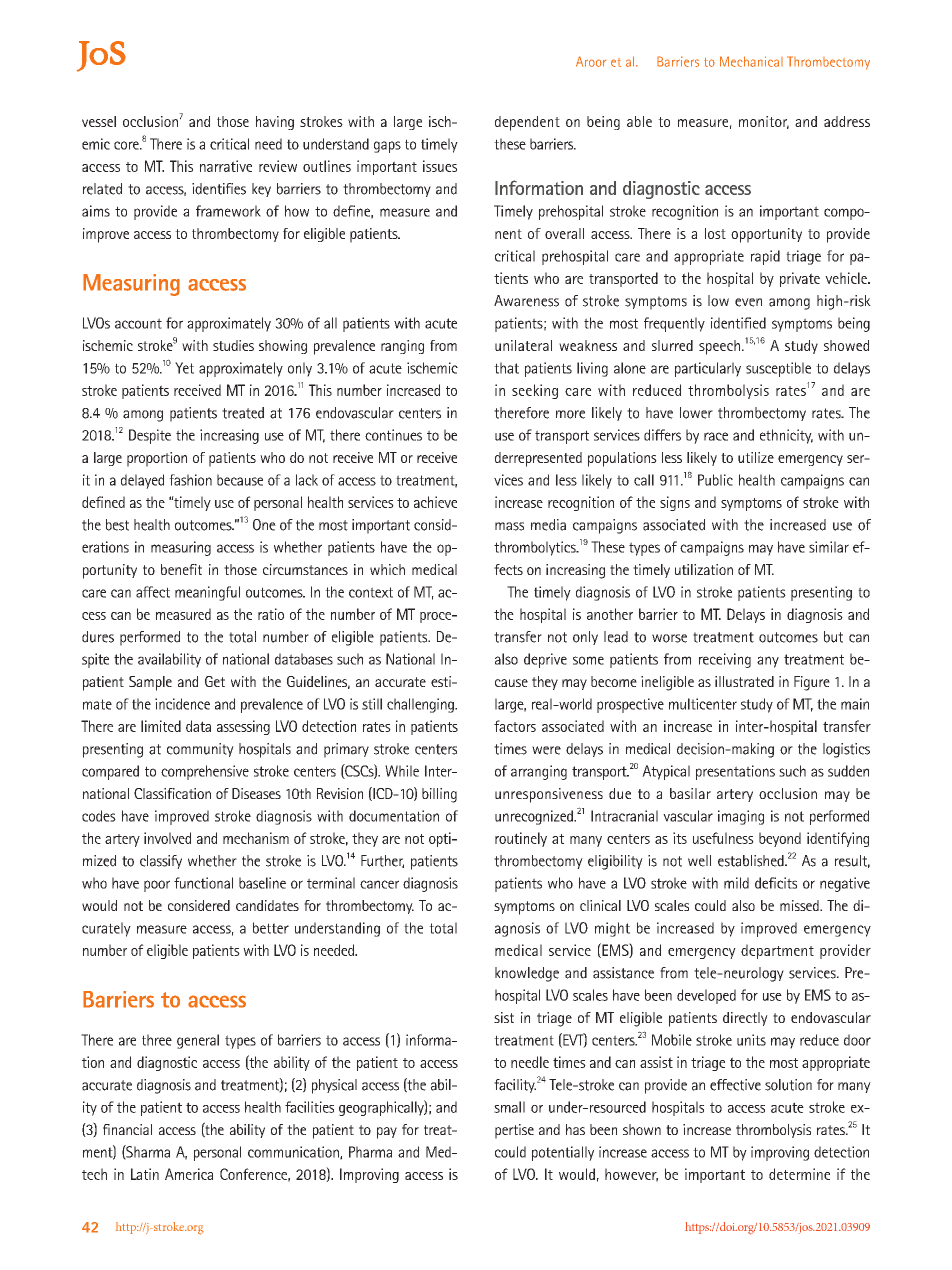  What do you see at coordinates (545, 660) in the page?
I see `deprive` at bounding box center [545, 660].
